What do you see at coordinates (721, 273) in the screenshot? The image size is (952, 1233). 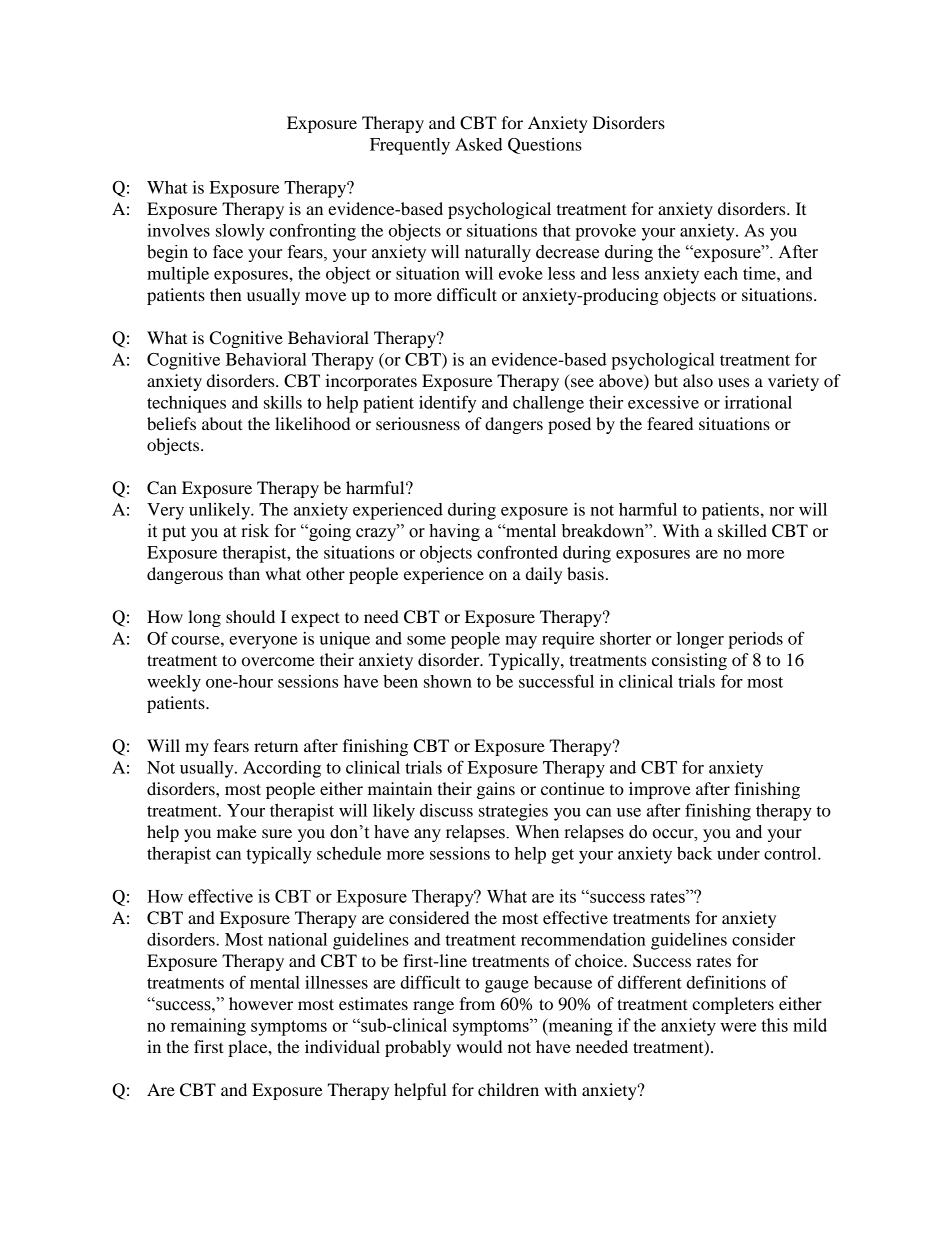 I see `each` at bounding box center [721, 273].
